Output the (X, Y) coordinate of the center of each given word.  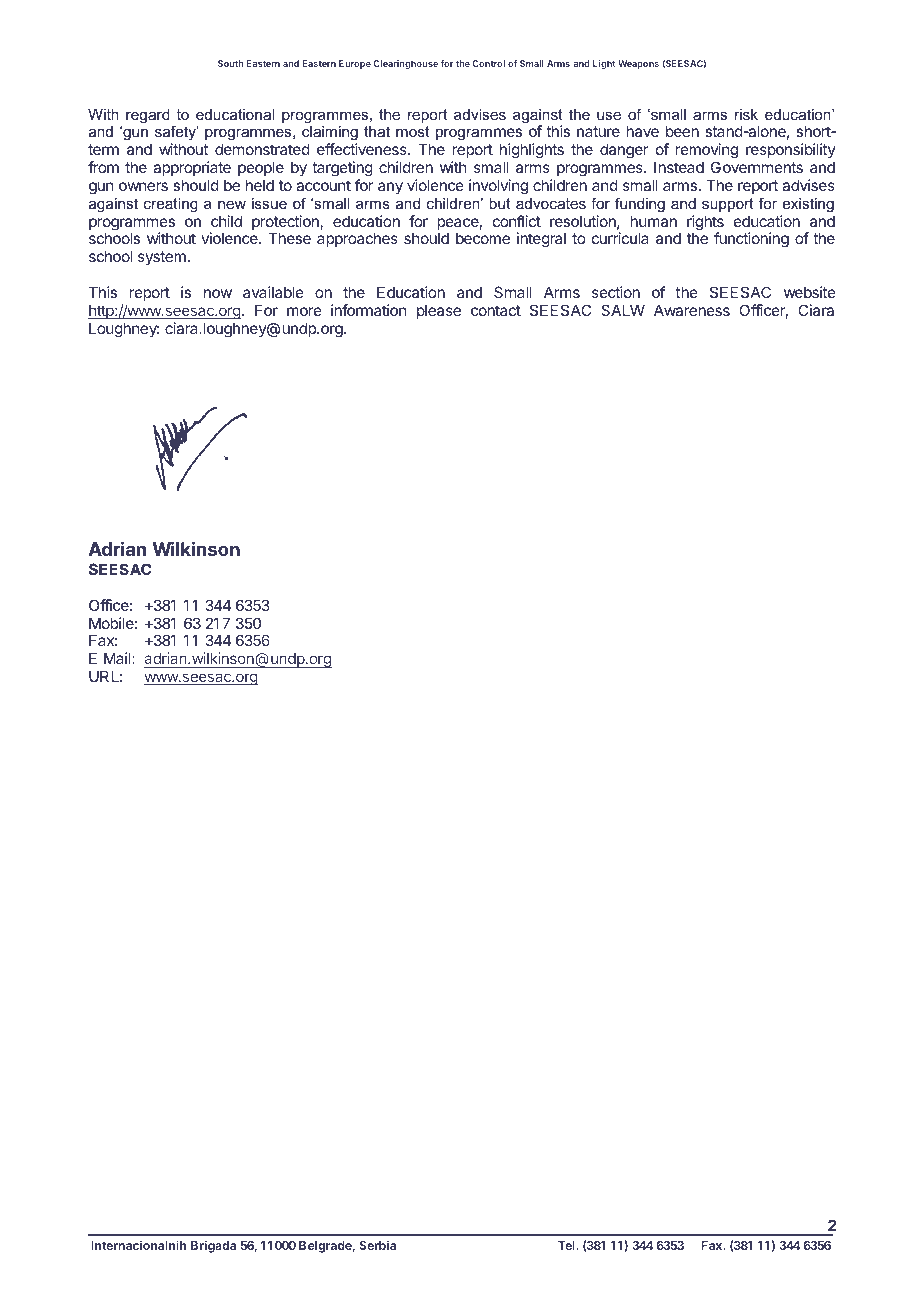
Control (488, 63)
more (304, 311)
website (810, 292)
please (439, 311)
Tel (567, 1245)
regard (148, 116)
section (616, 292)
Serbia (377, 1245)
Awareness (692, 310)
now (218, 293)
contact (496, 310)
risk (746, 114)
